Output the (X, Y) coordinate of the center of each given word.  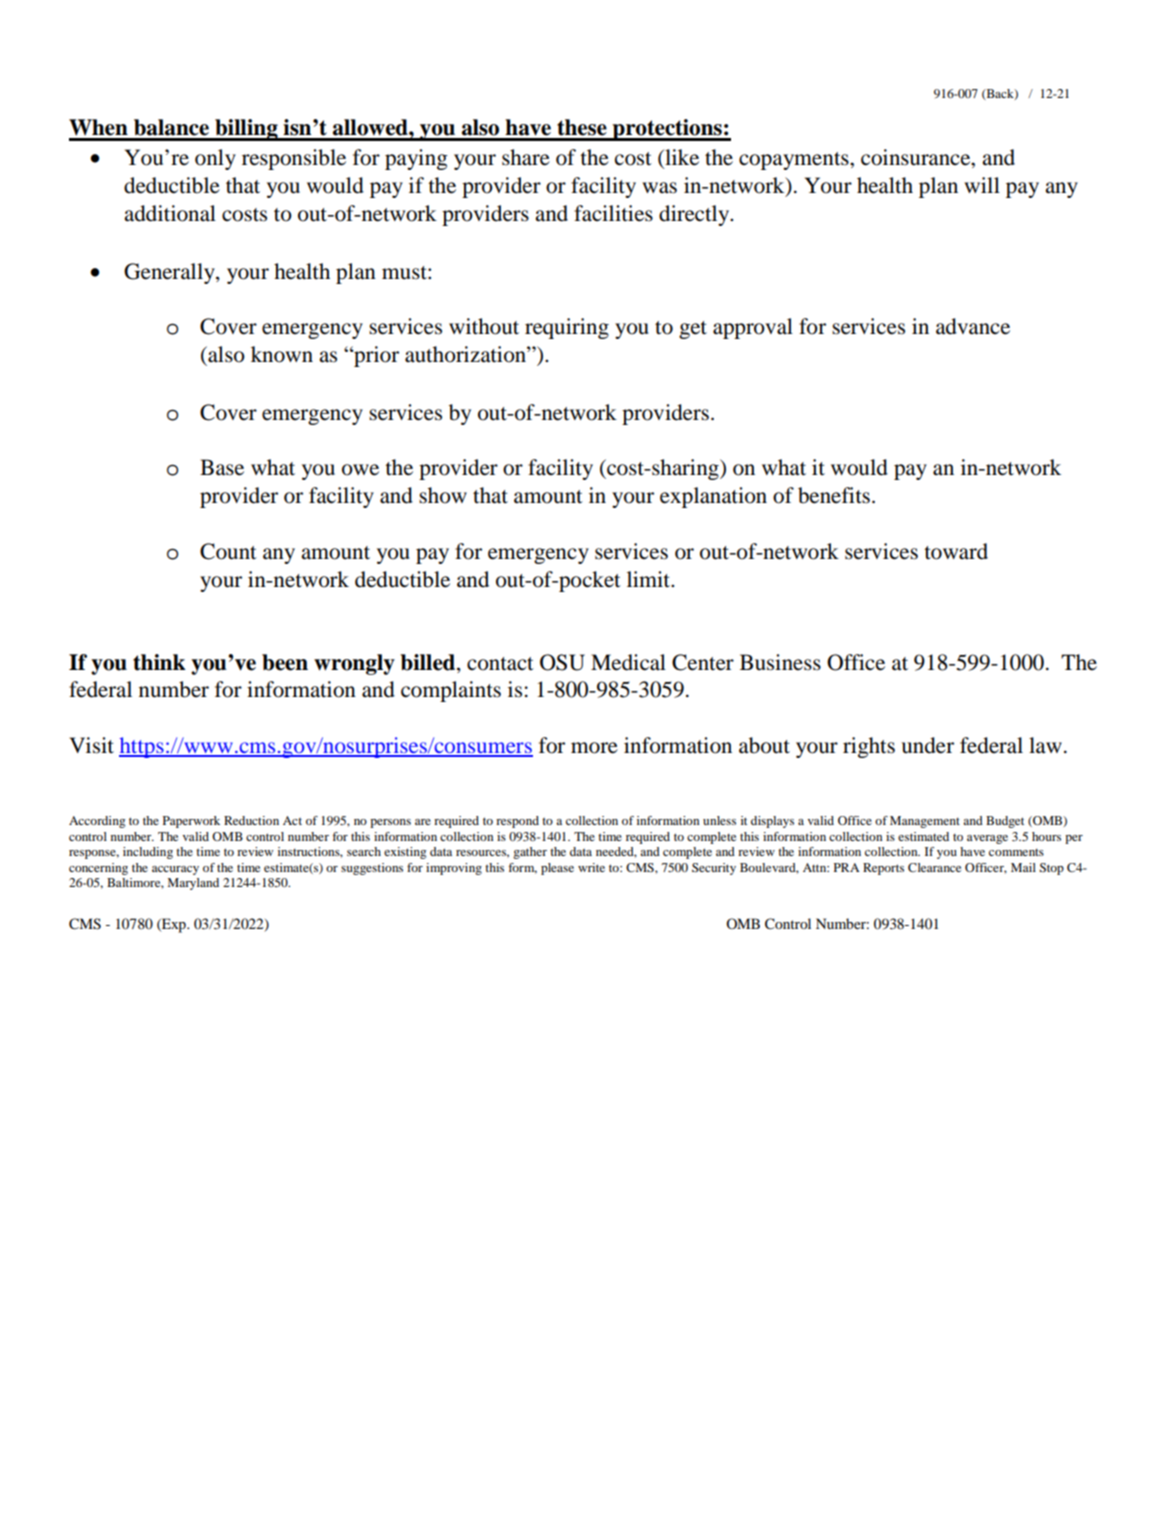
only (215, 159)
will (982, 185)
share (526, 157)
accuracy (175, 870)
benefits (834, 495)
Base (222, 467)
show (443, 495)
